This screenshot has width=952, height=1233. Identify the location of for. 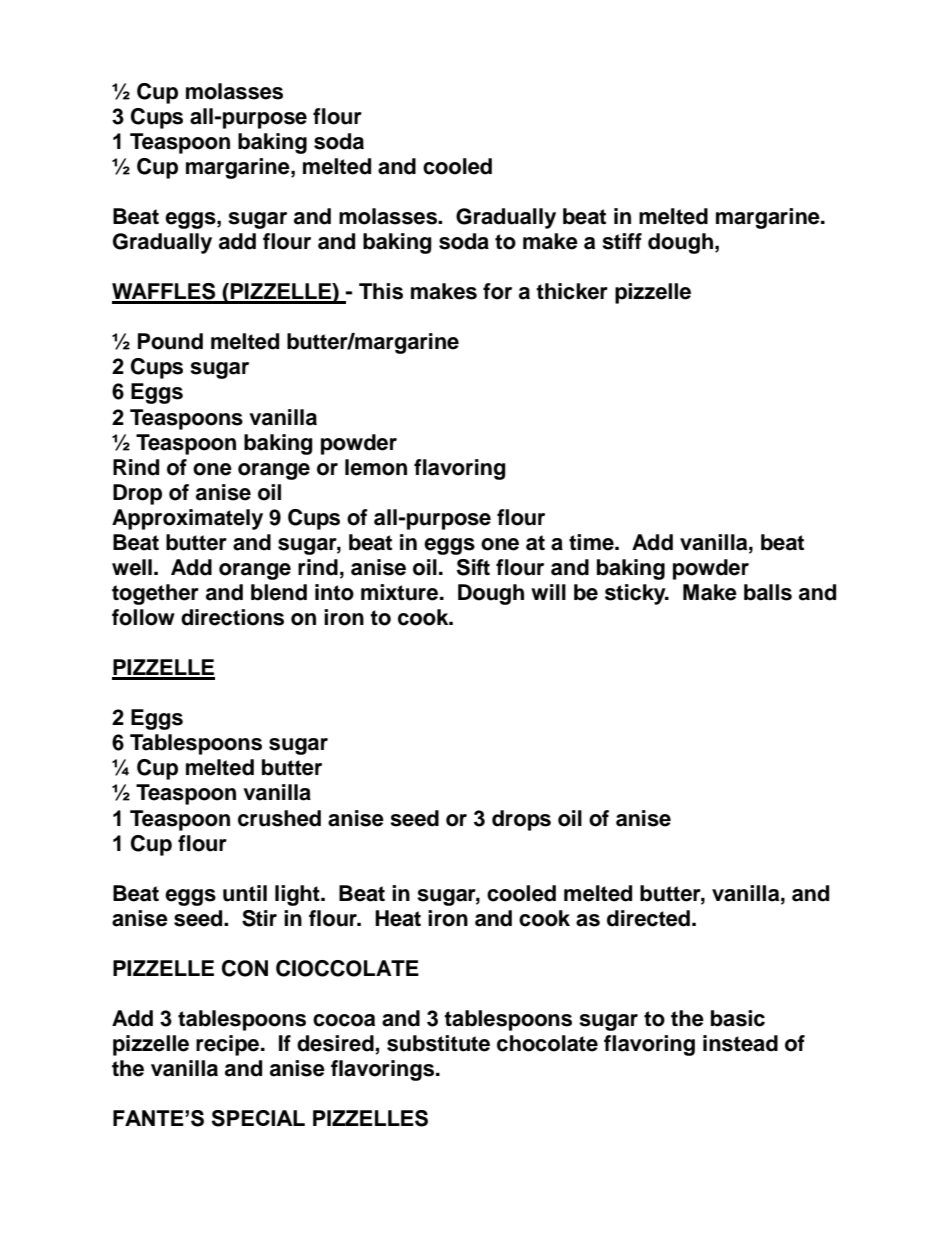
(497, 291).
